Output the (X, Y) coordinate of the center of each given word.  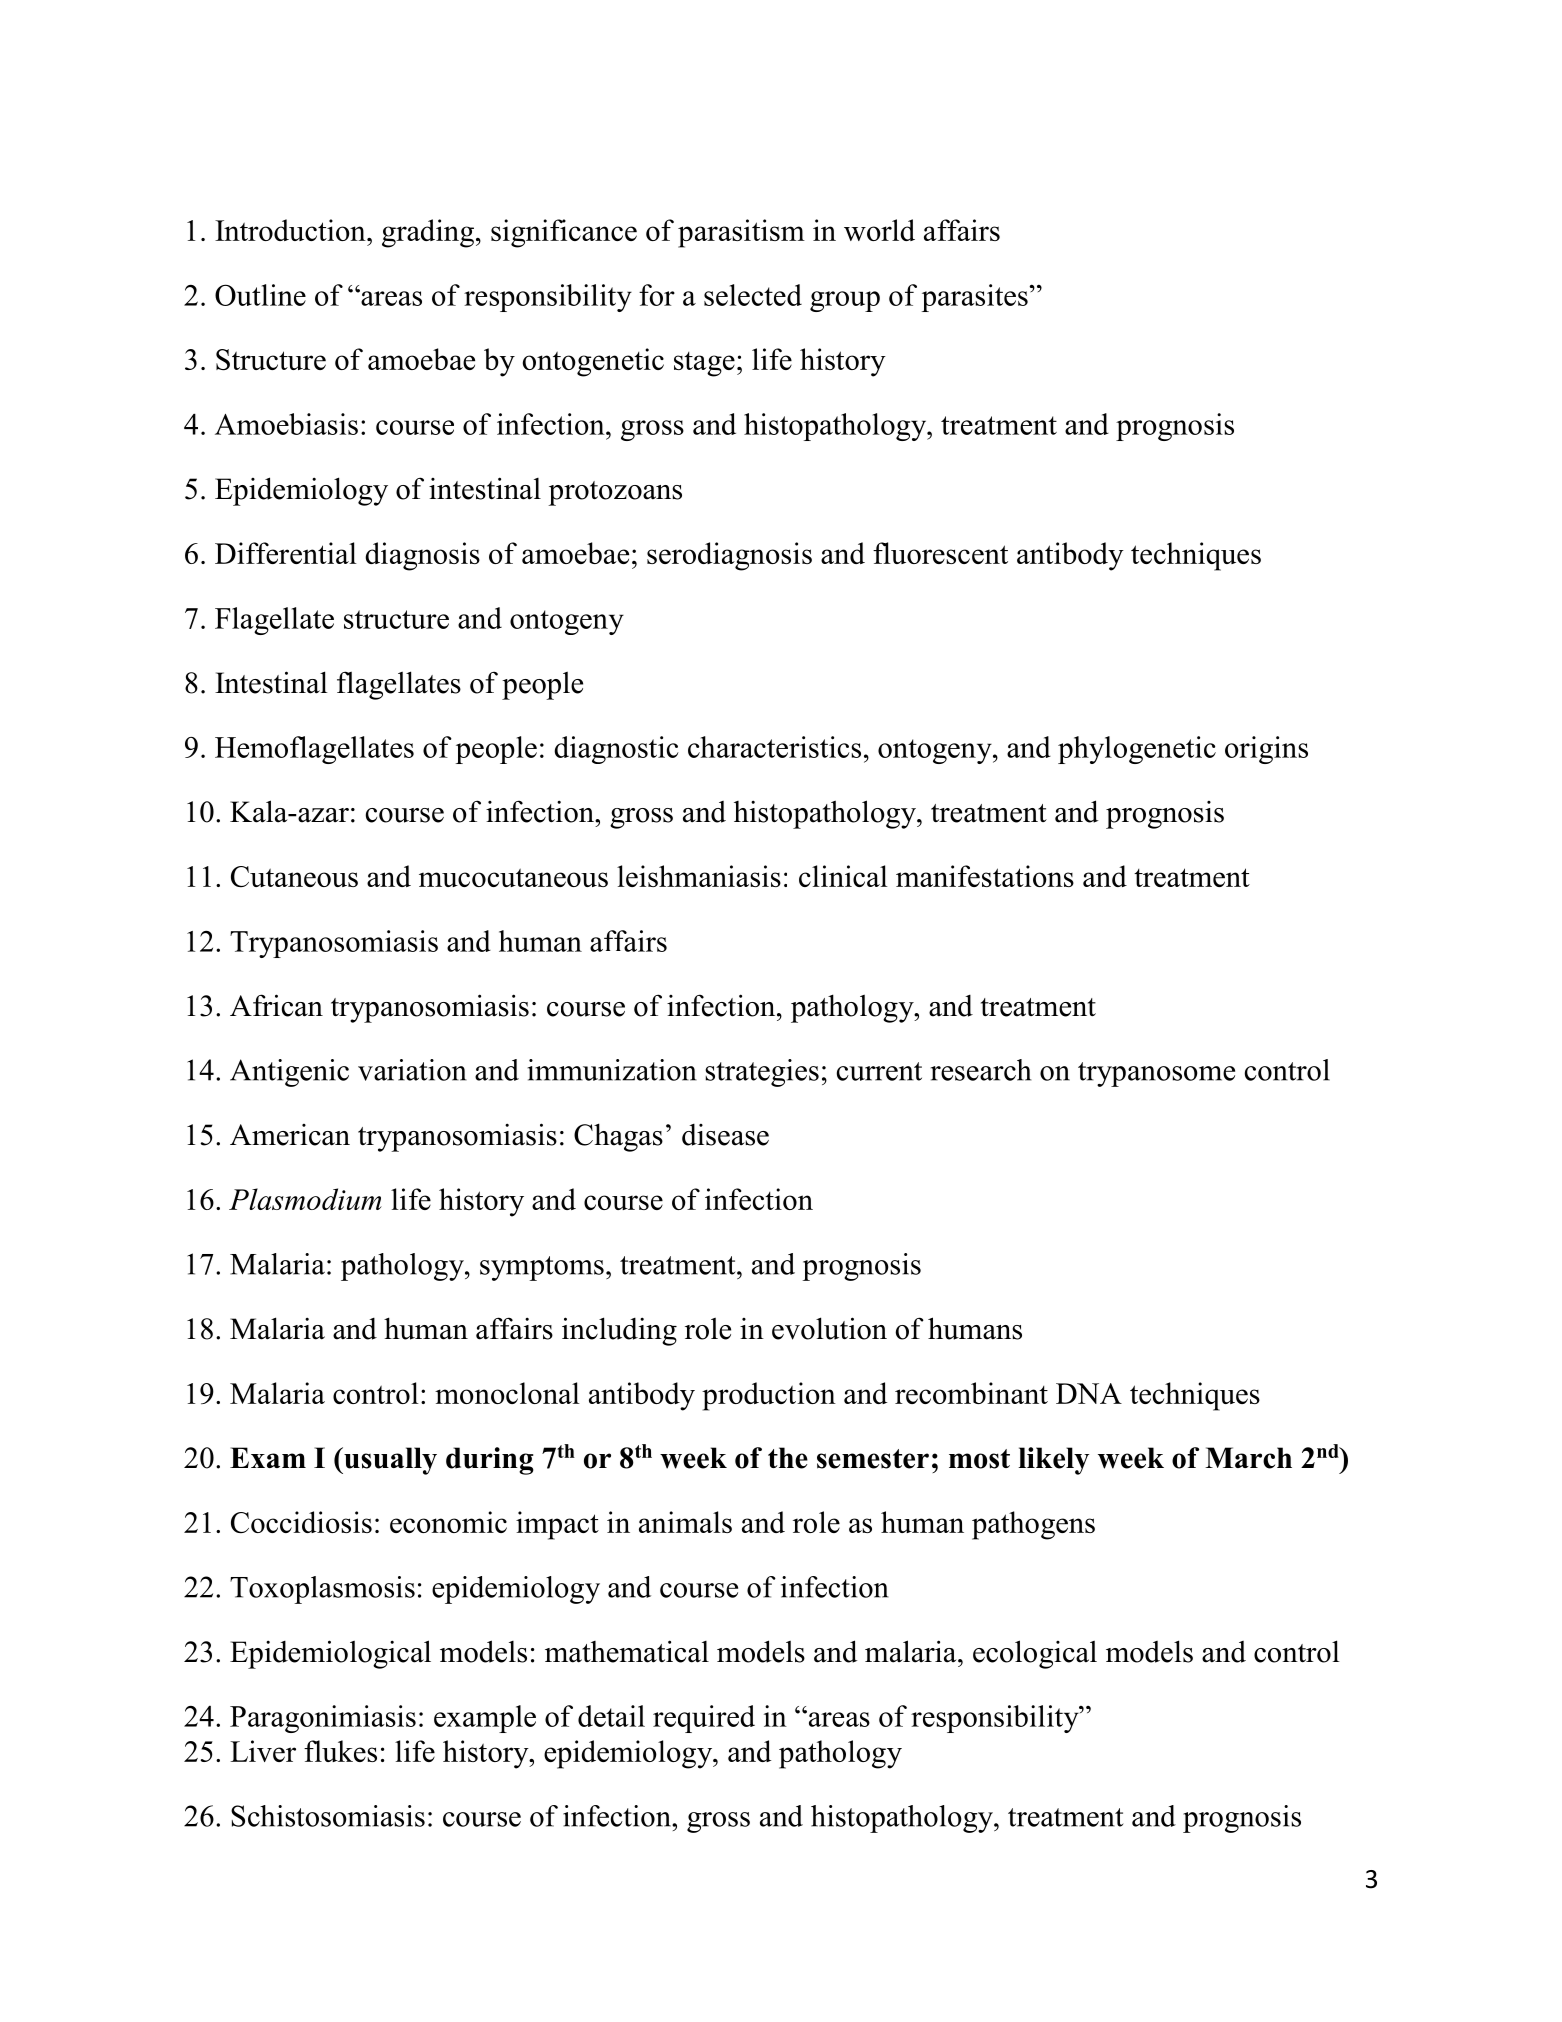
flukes (340, 1751)
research (981, 1070)
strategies (762, 1073)
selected (753, 295)
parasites (976, 298)
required (704, 1719)
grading (429, 233)
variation (412, 1070)
